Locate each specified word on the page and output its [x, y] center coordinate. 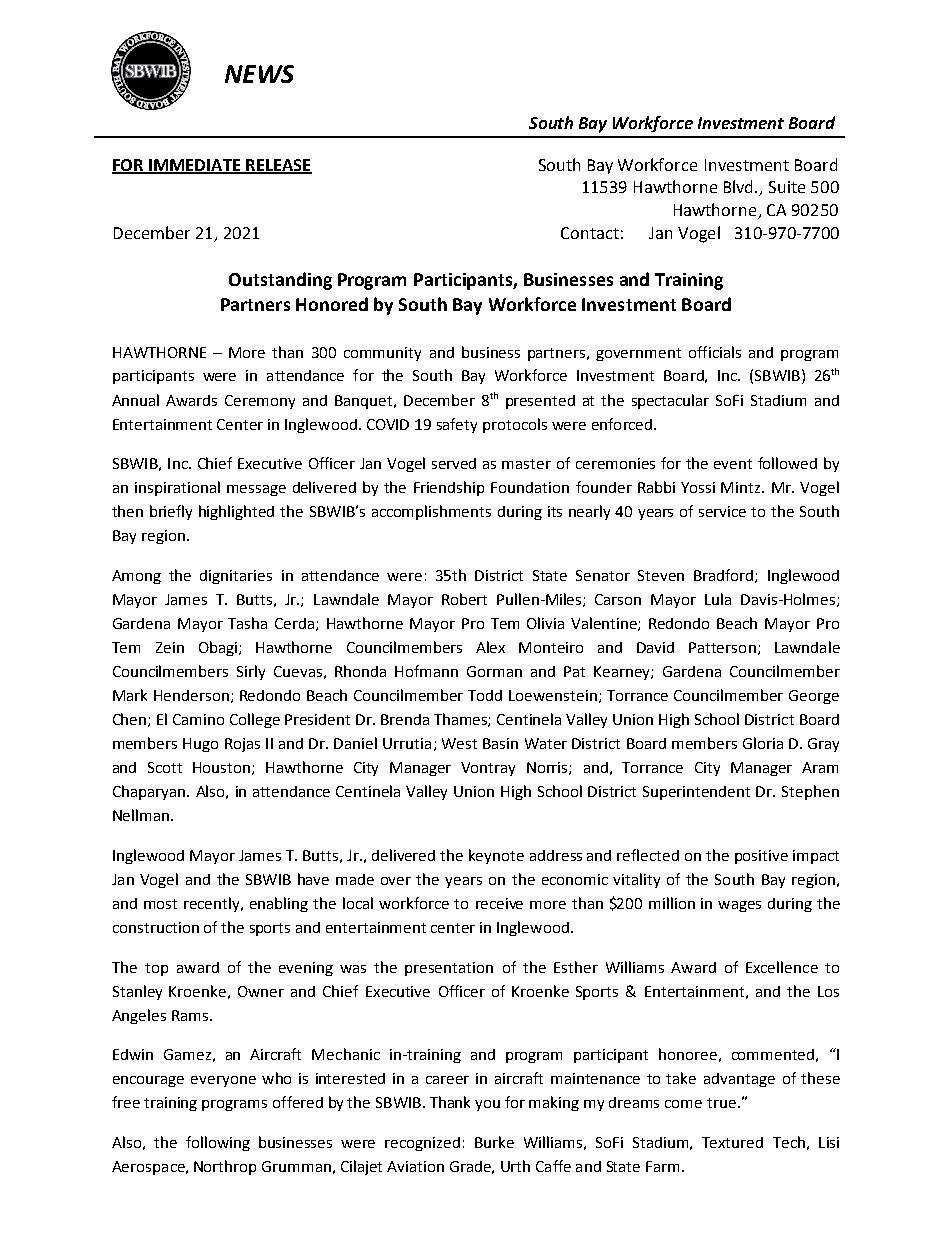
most [160, 904]
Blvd [740, 186]
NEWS [259, 74]
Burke [494, 1142]
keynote [496, 856]
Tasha [247, 623]
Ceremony [260, 402]
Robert [464, 599]
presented [540, 402]
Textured [732, 1142]
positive [761, 857]
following [218, 1143]
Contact [590, 233]
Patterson [722, 647]
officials [715, 352]
